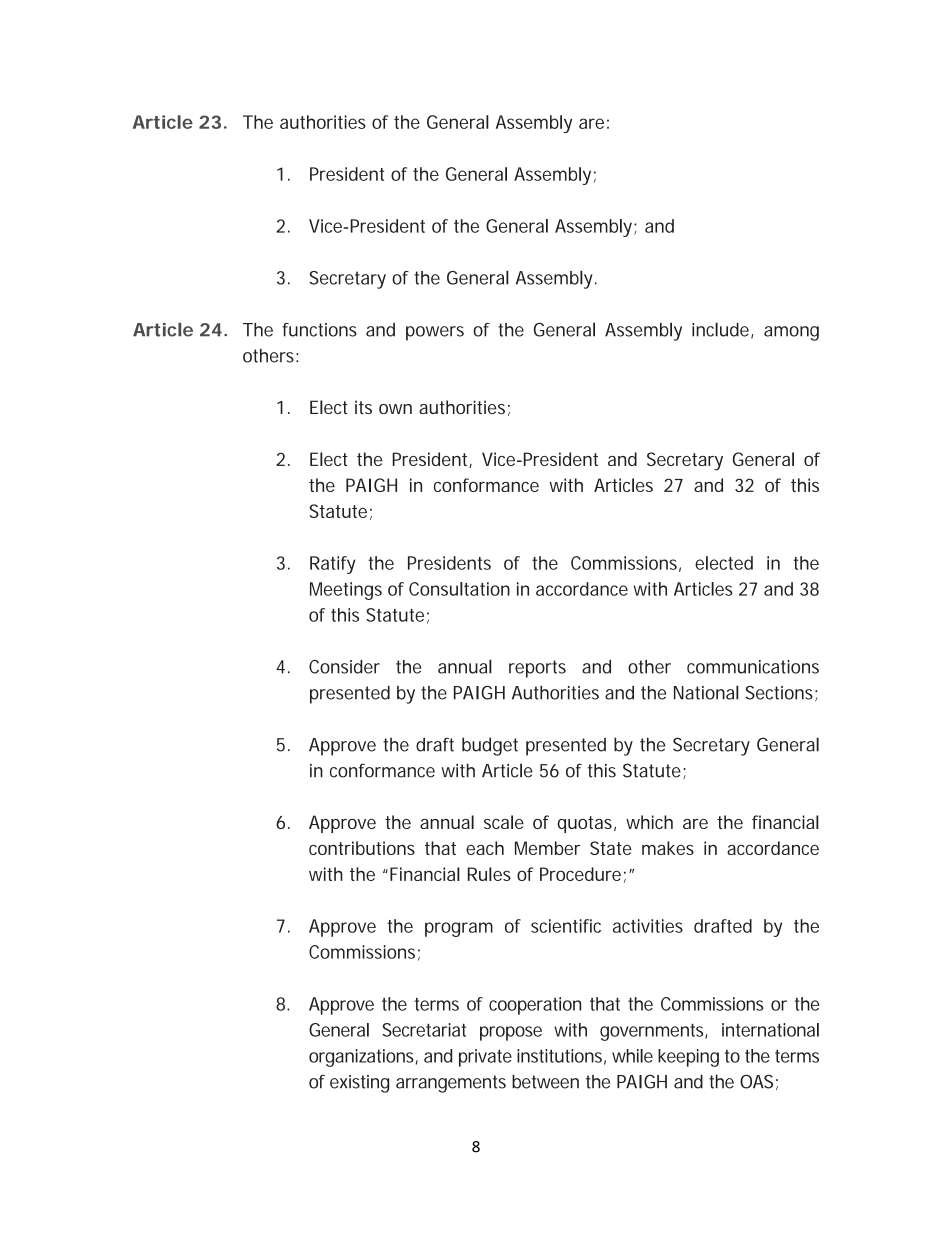 This image has height=1233, width=952. Describe the element at coordinates (753, 667) in the image. I see `communications` at that location.
